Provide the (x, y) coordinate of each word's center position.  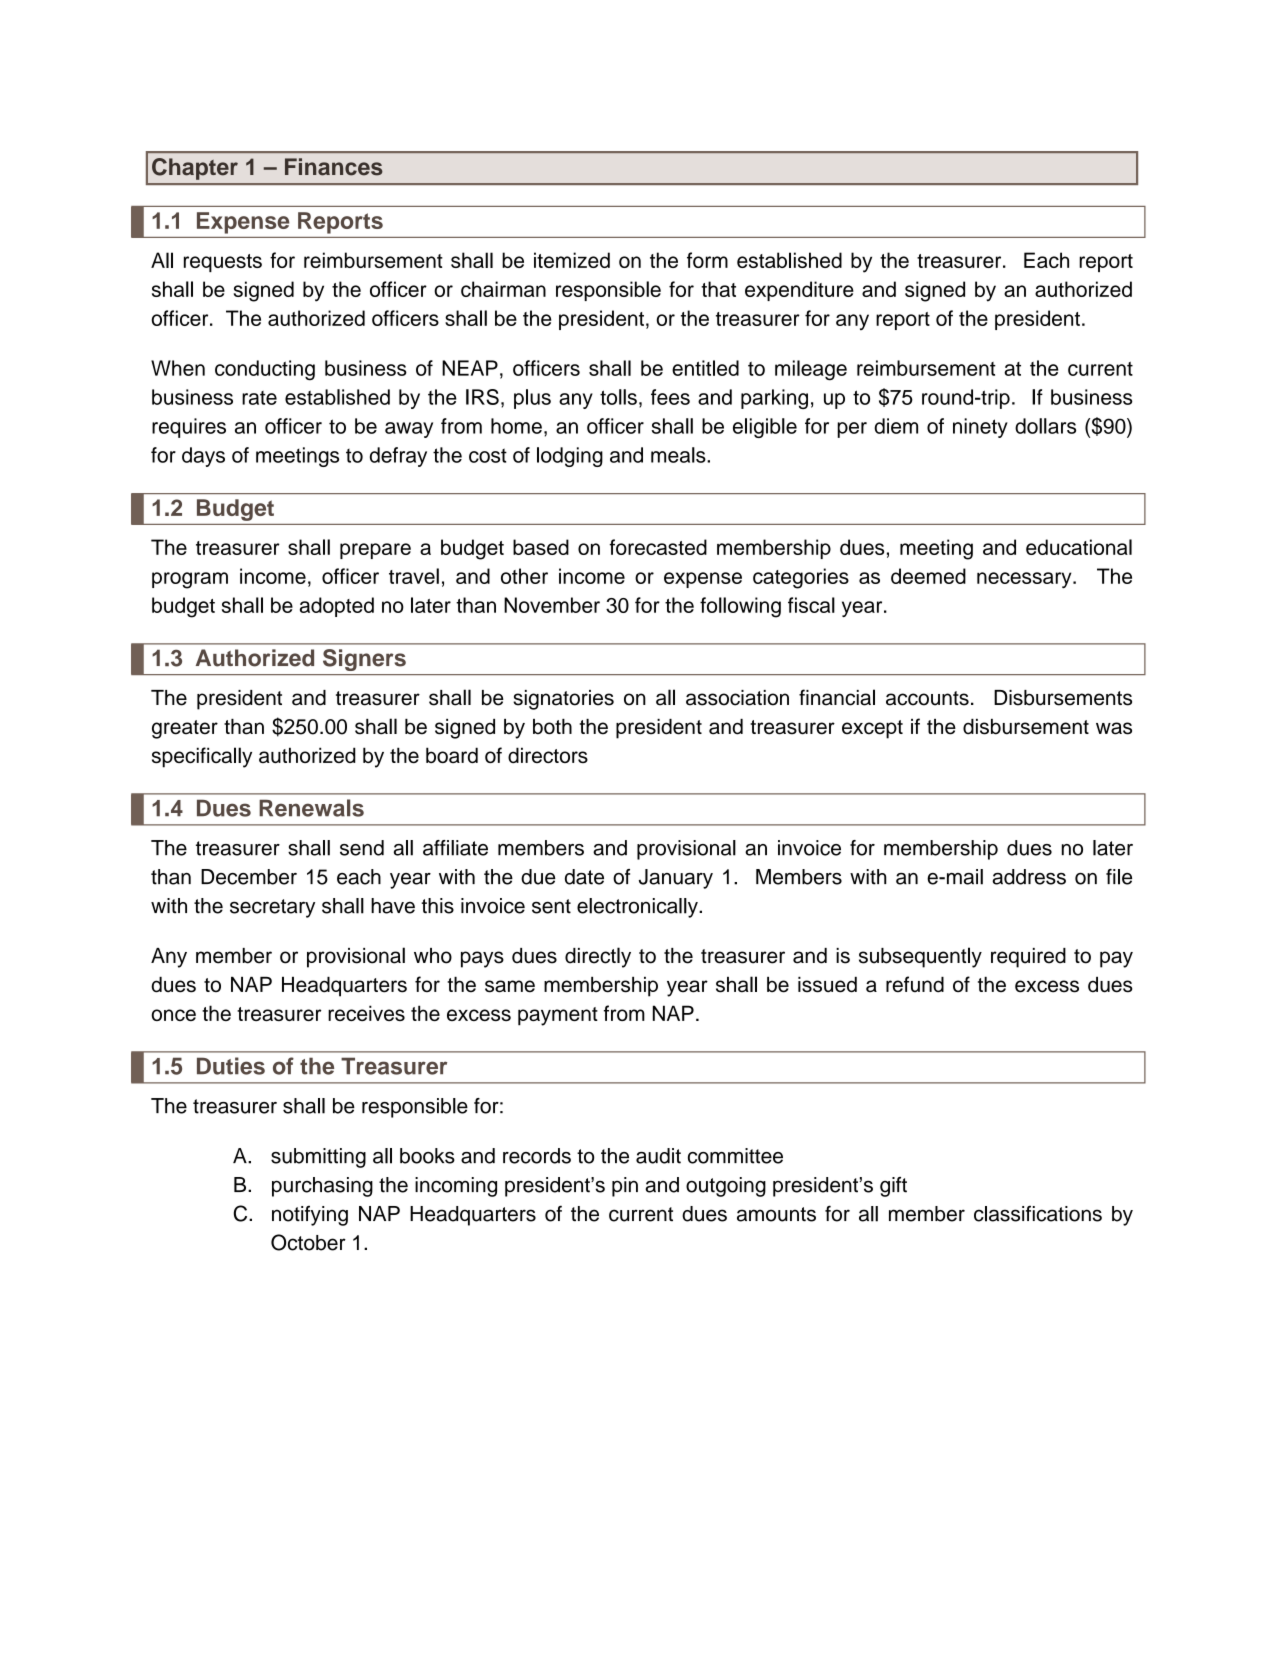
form (707, 260)
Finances (334, 167)
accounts (927, 698)
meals (679, 455)
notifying (310, 1216)
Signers (364, 660)
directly (598, 957)
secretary (272, 908)
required (1028, 958)
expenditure (799, 291)
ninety (980, 428)
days (203, 457)
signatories (563, 700)
